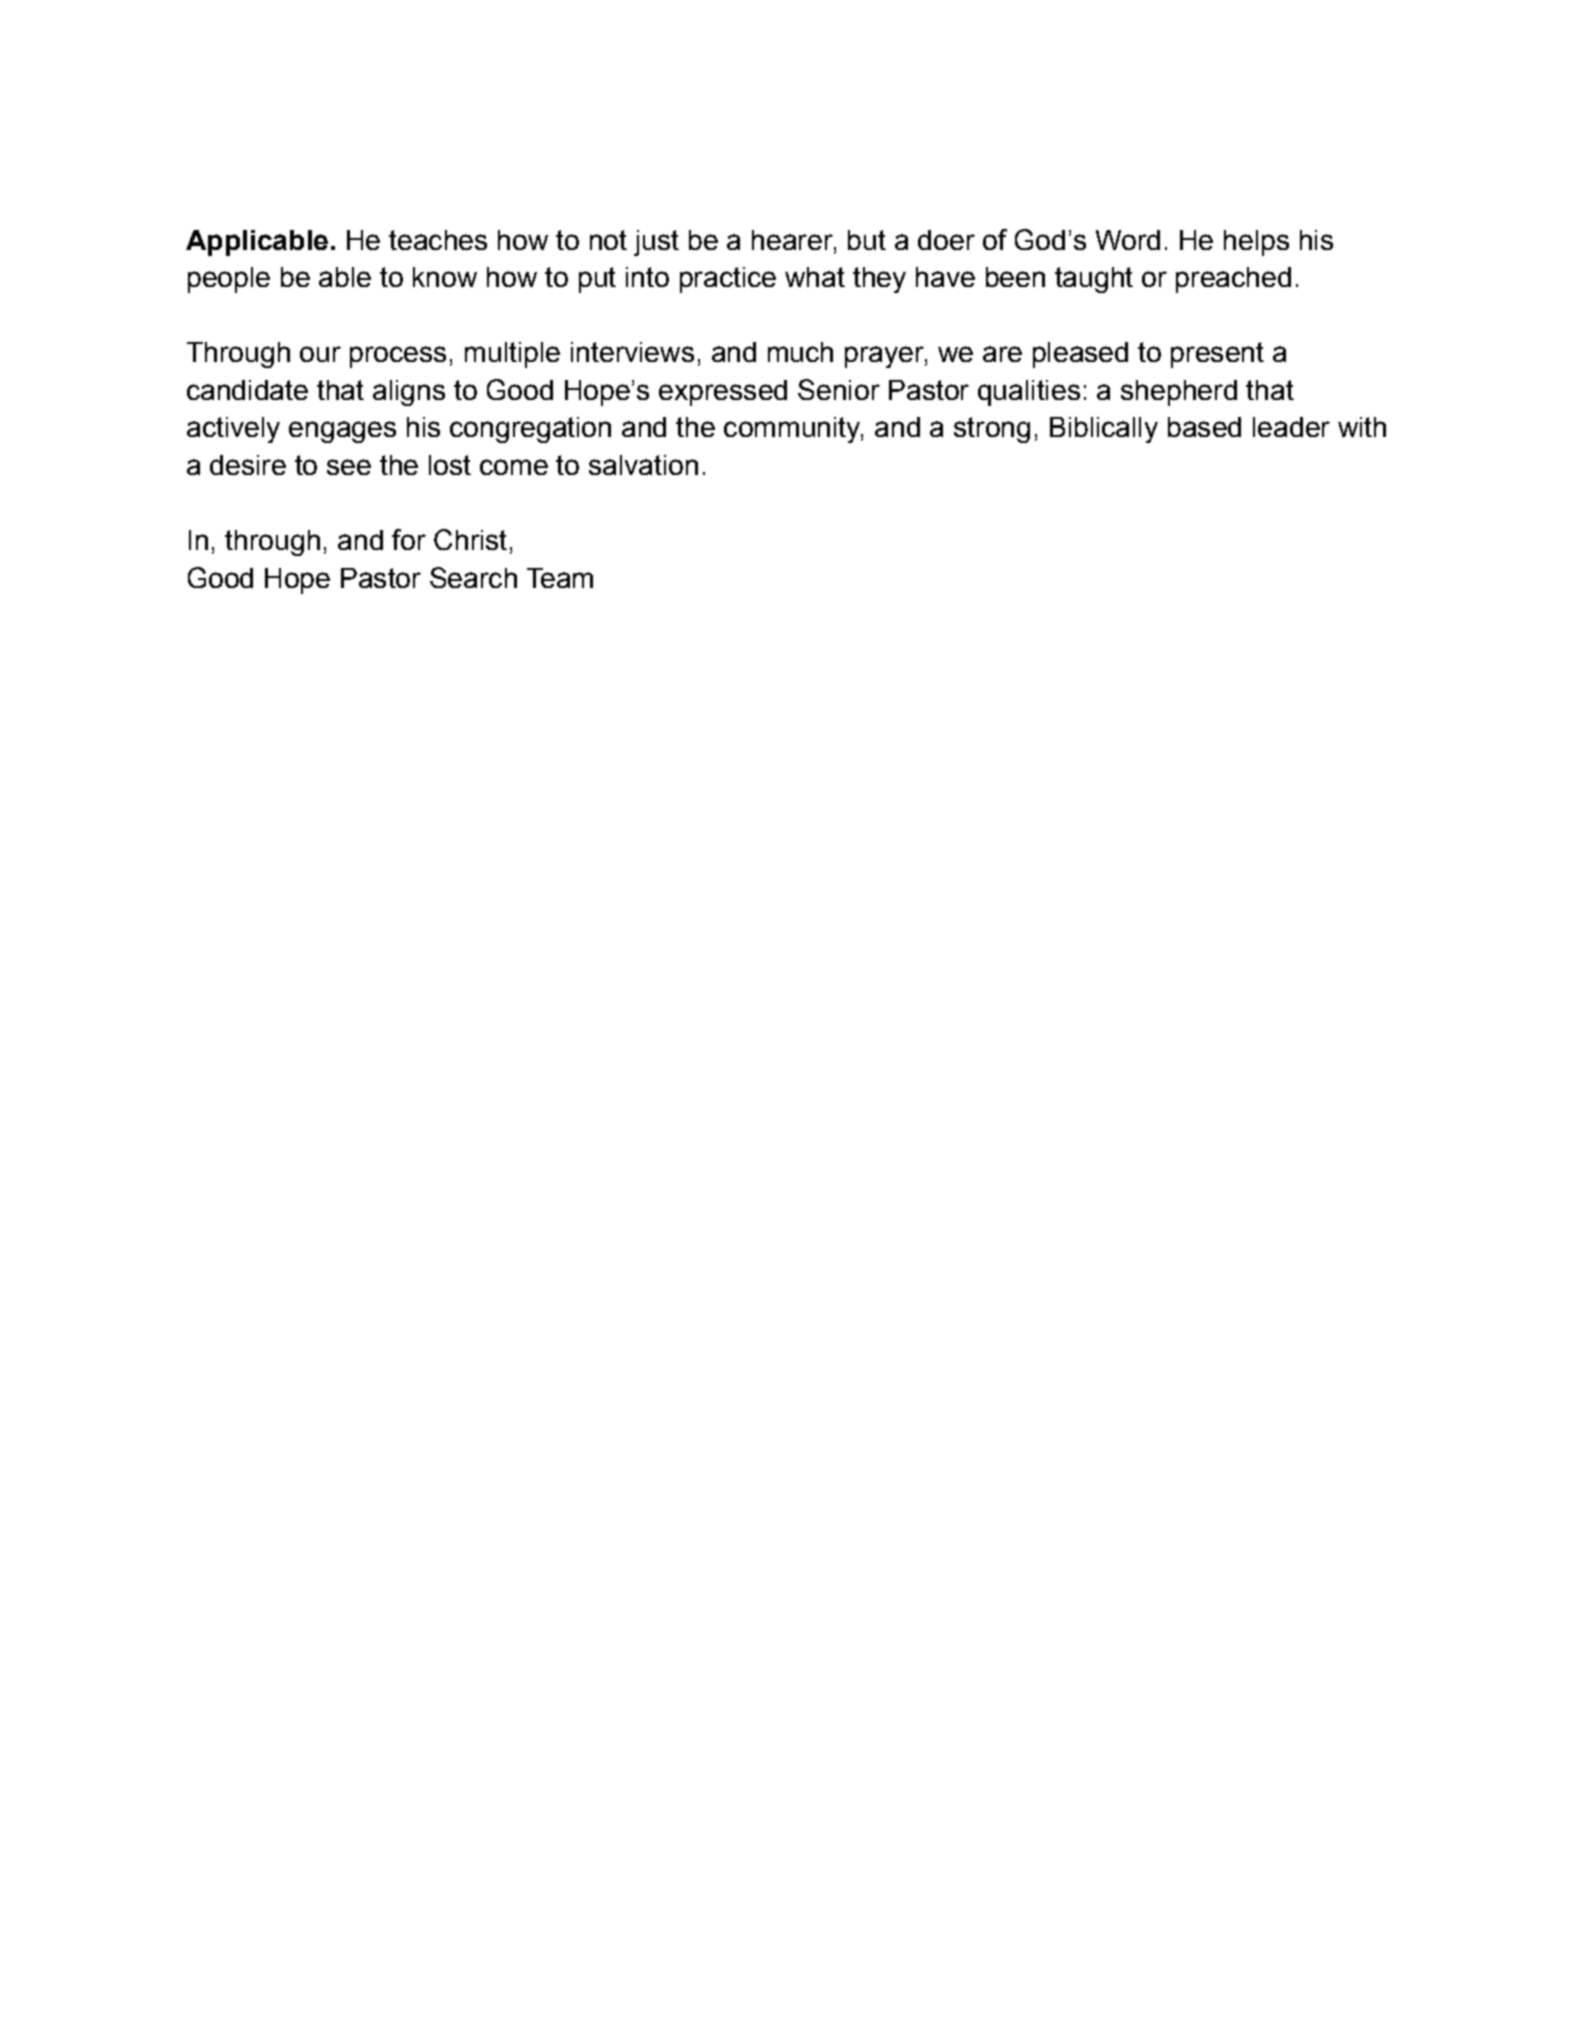 The height and width of the image is (2043, 1579). Describe the element at coordinates (470, 539) in the image. I see `Christ` at that location.
